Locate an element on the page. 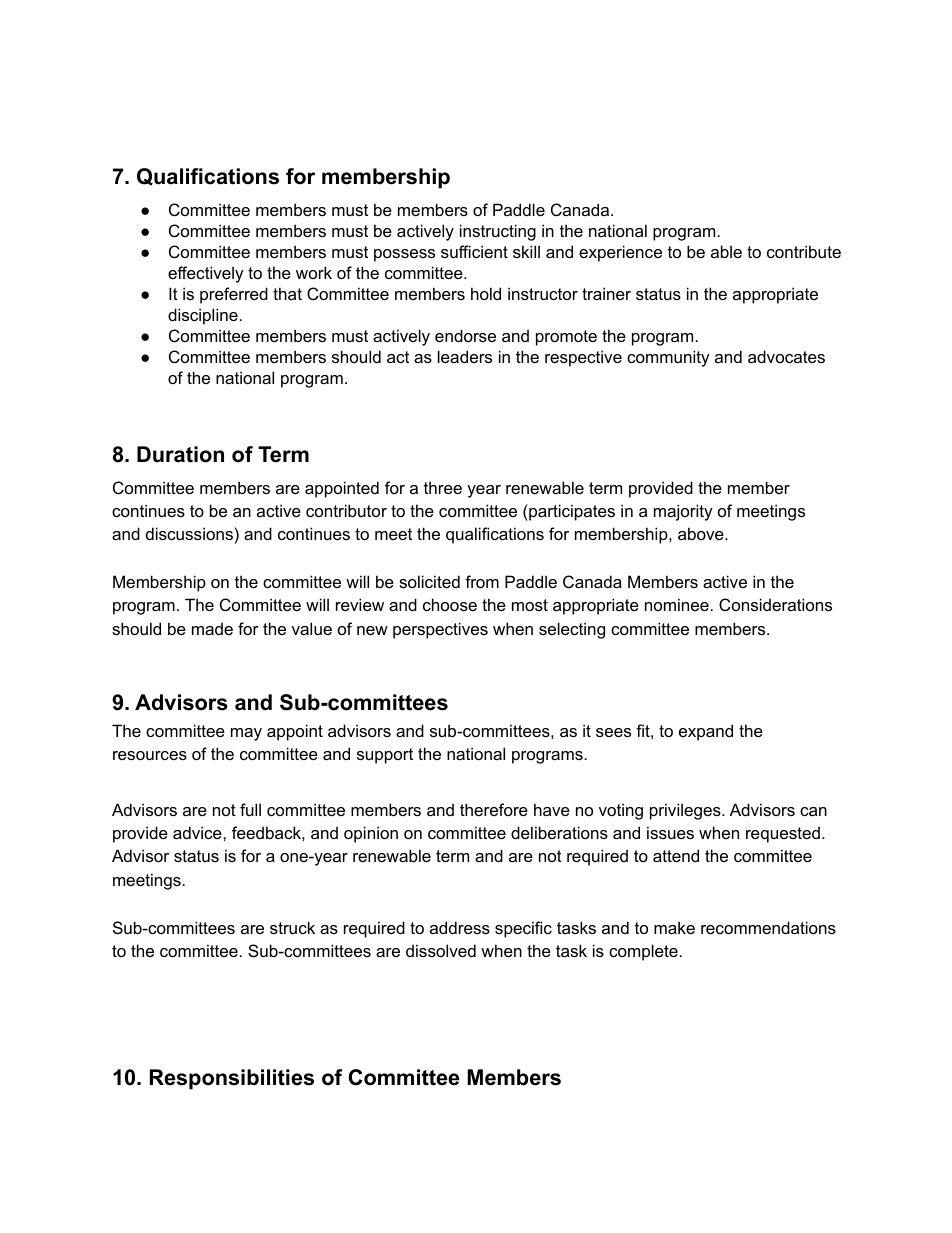  contribute is located at coordinates (804, 251).
